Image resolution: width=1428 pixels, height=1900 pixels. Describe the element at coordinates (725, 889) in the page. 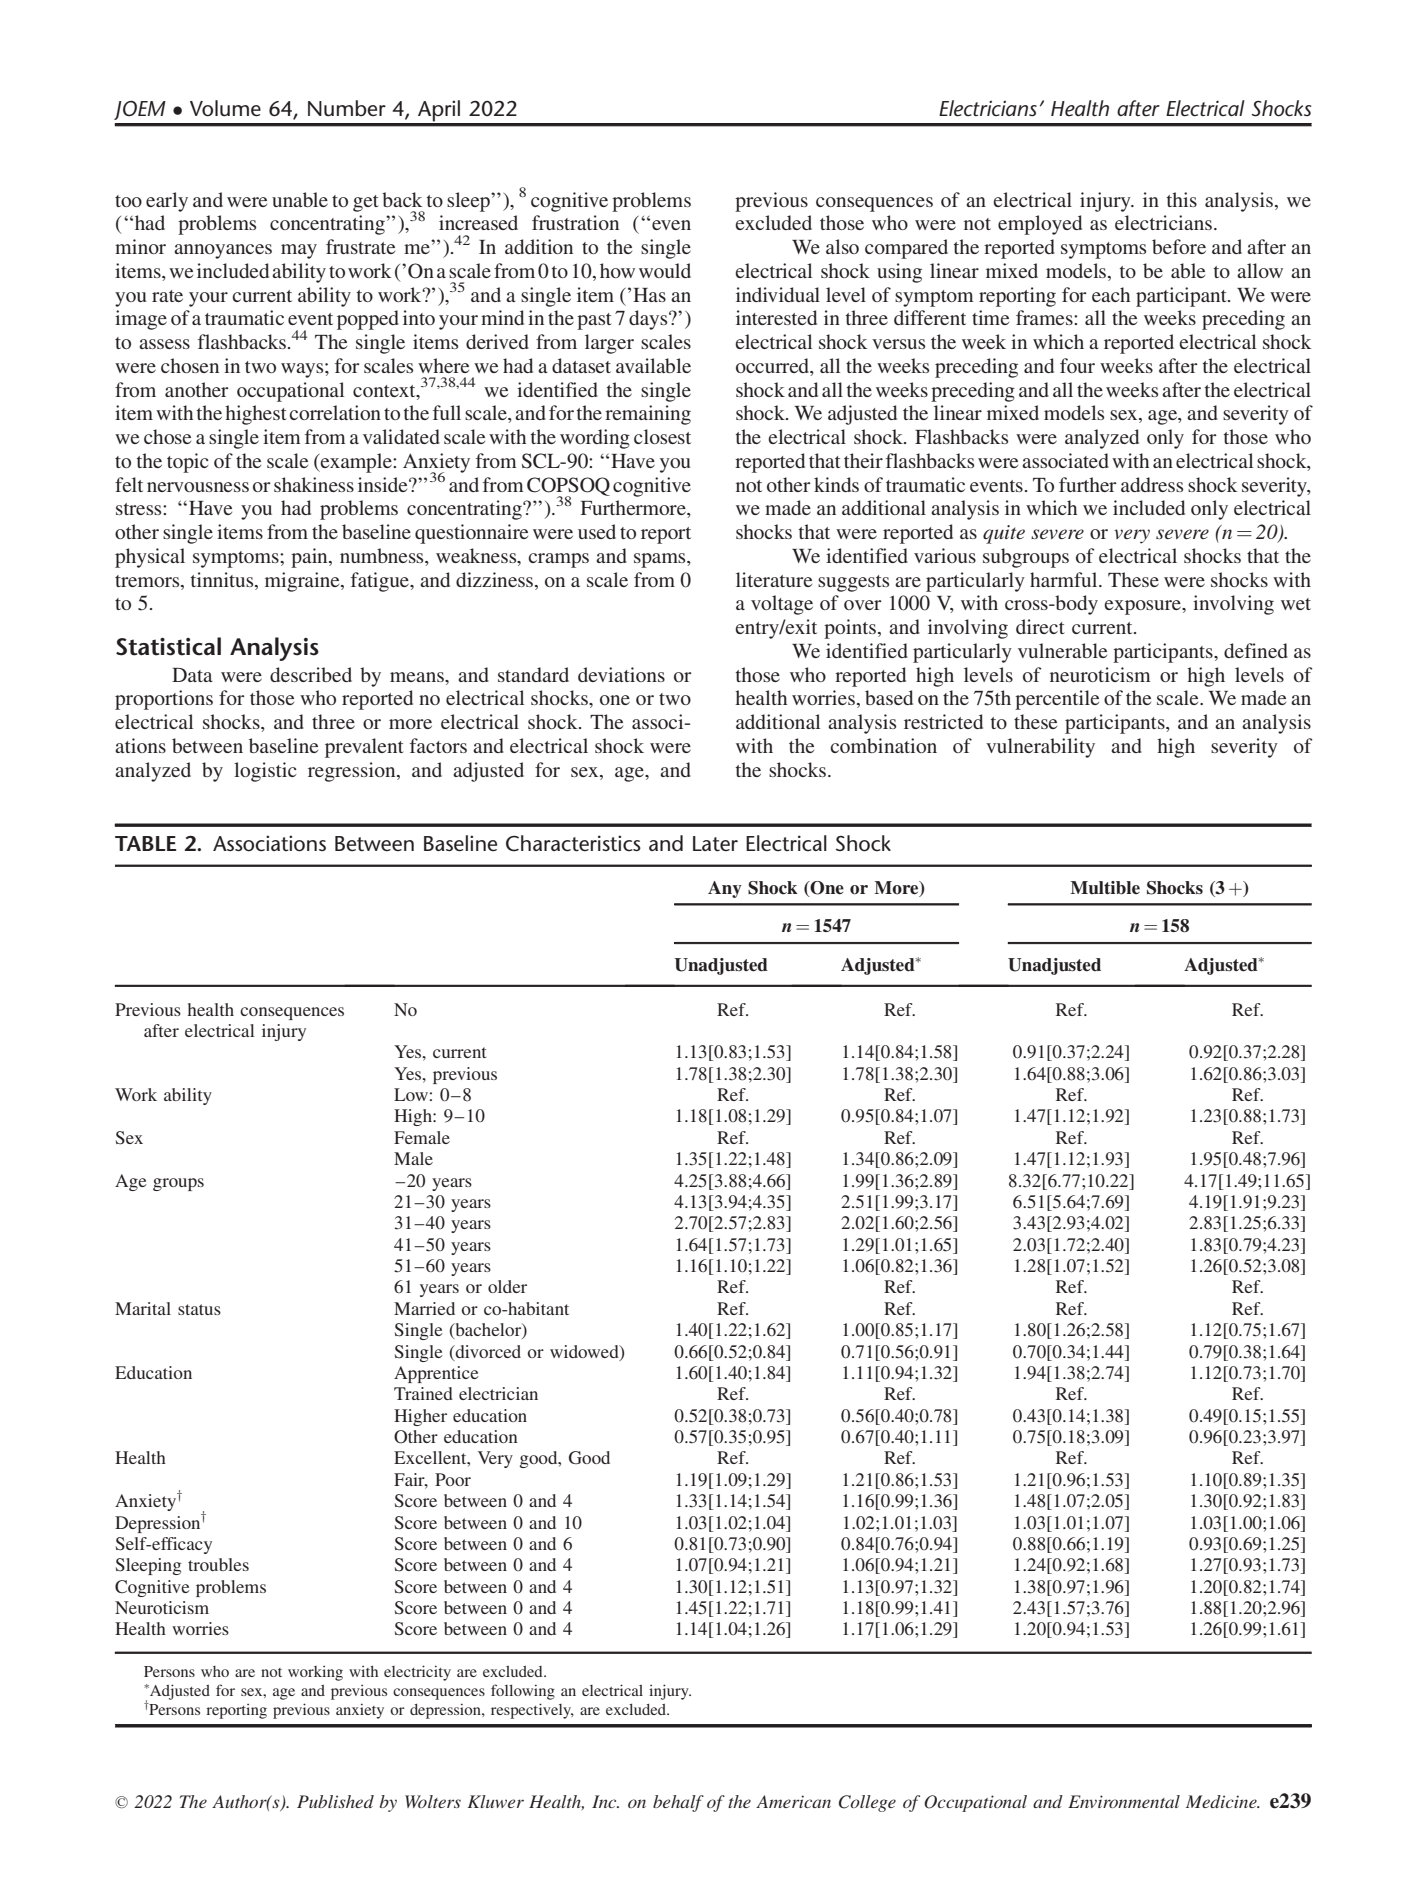

I see `Any` at that location.
